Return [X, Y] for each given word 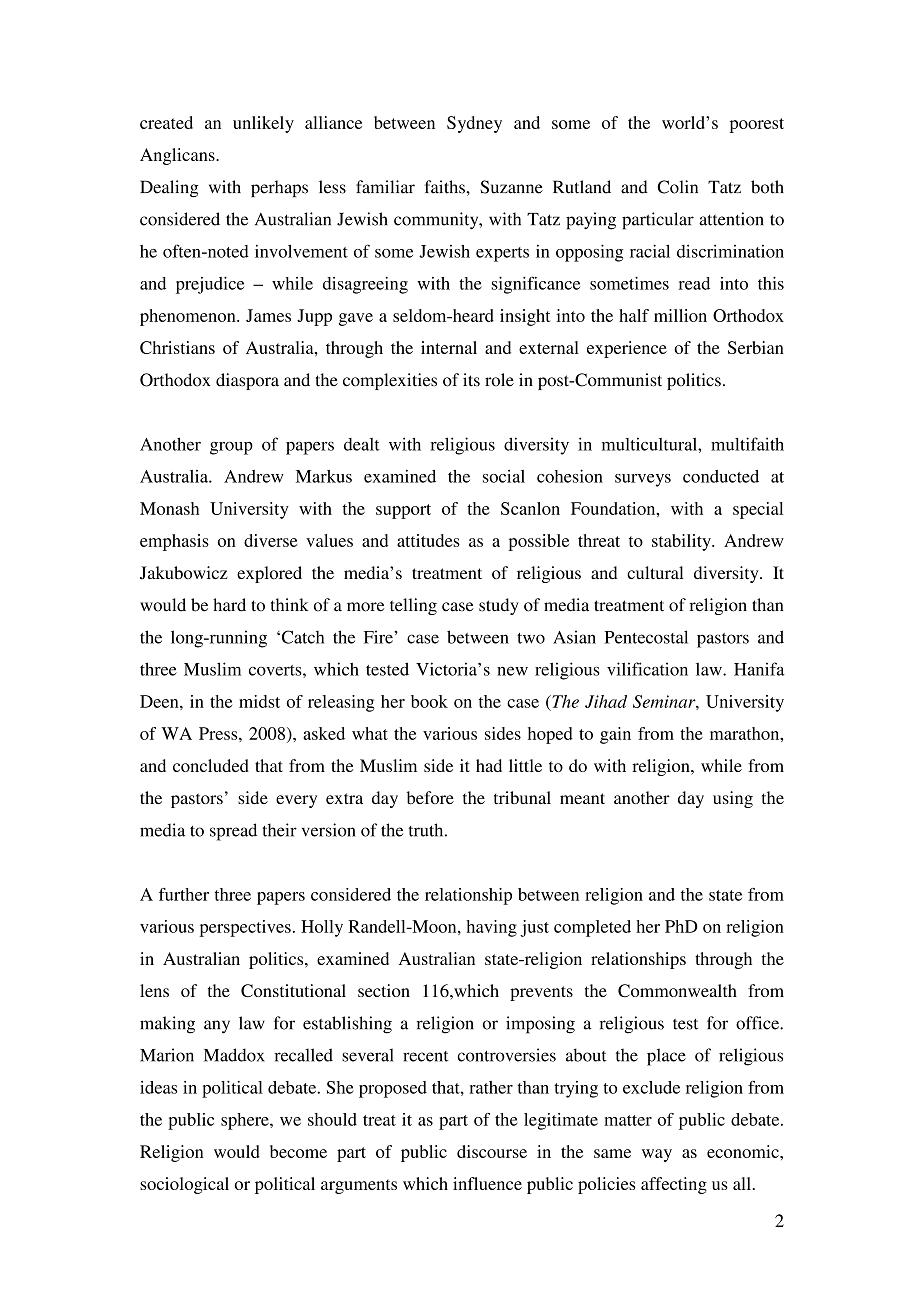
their [279, 830]
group [231, 448]
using [733, 799]
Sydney [474, 124]
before [430, 797]
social [504, 476]
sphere [246, 1121]
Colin [677, 187]
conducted [721, 476]
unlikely [263, 124]
